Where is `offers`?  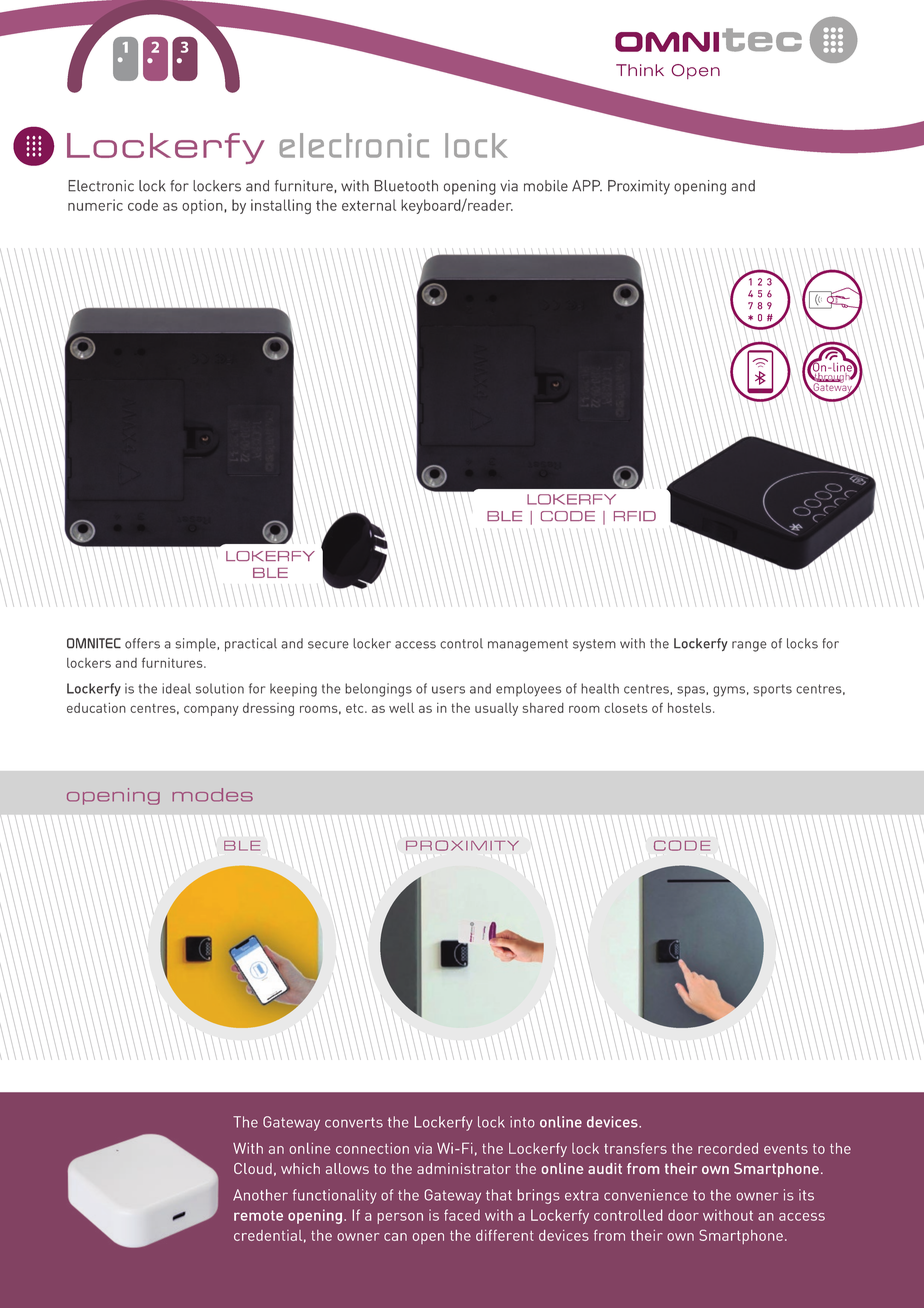
offers is located at coordinates (142, 643).
